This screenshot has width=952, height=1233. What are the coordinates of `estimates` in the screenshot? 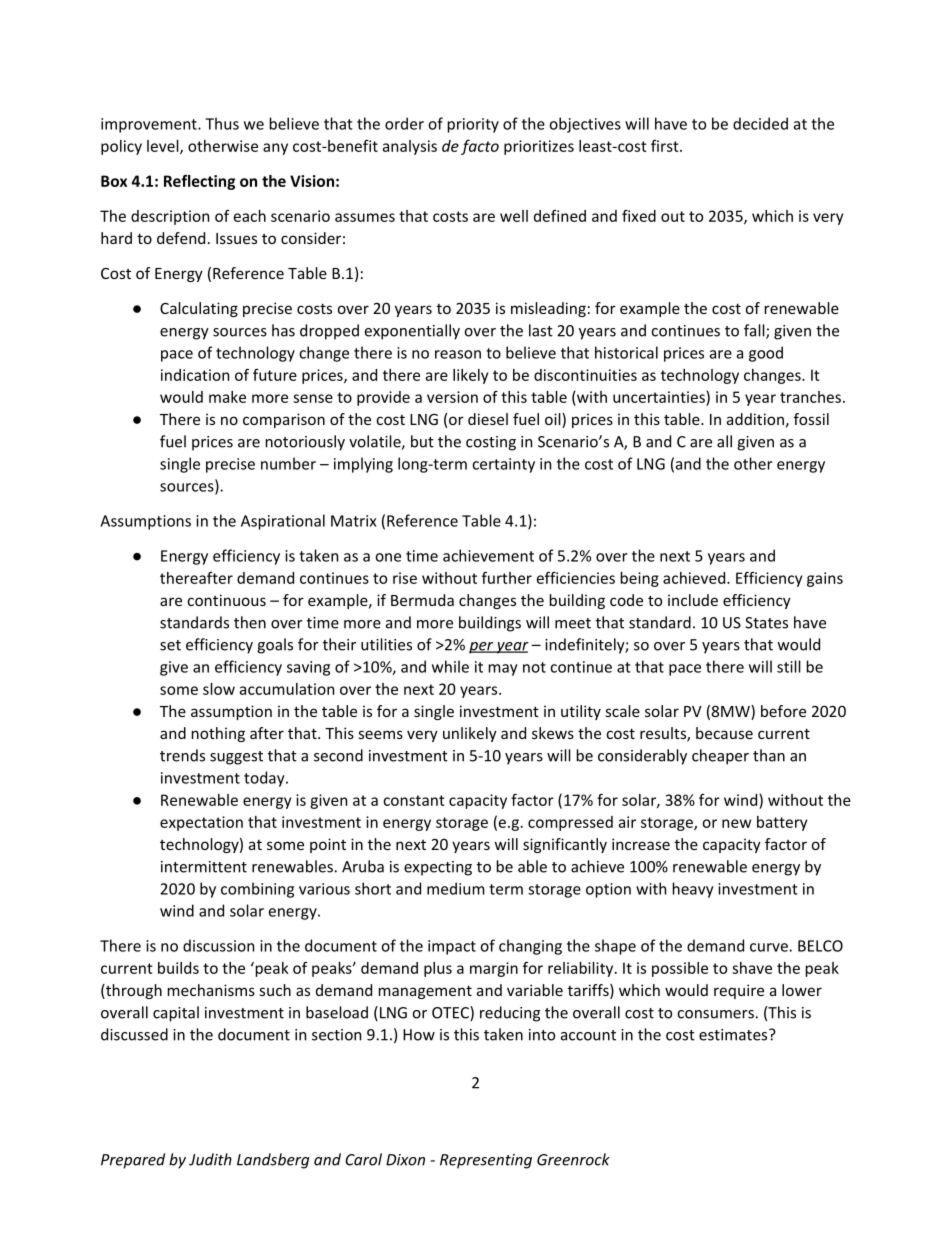 It's located at (734, 1035).
